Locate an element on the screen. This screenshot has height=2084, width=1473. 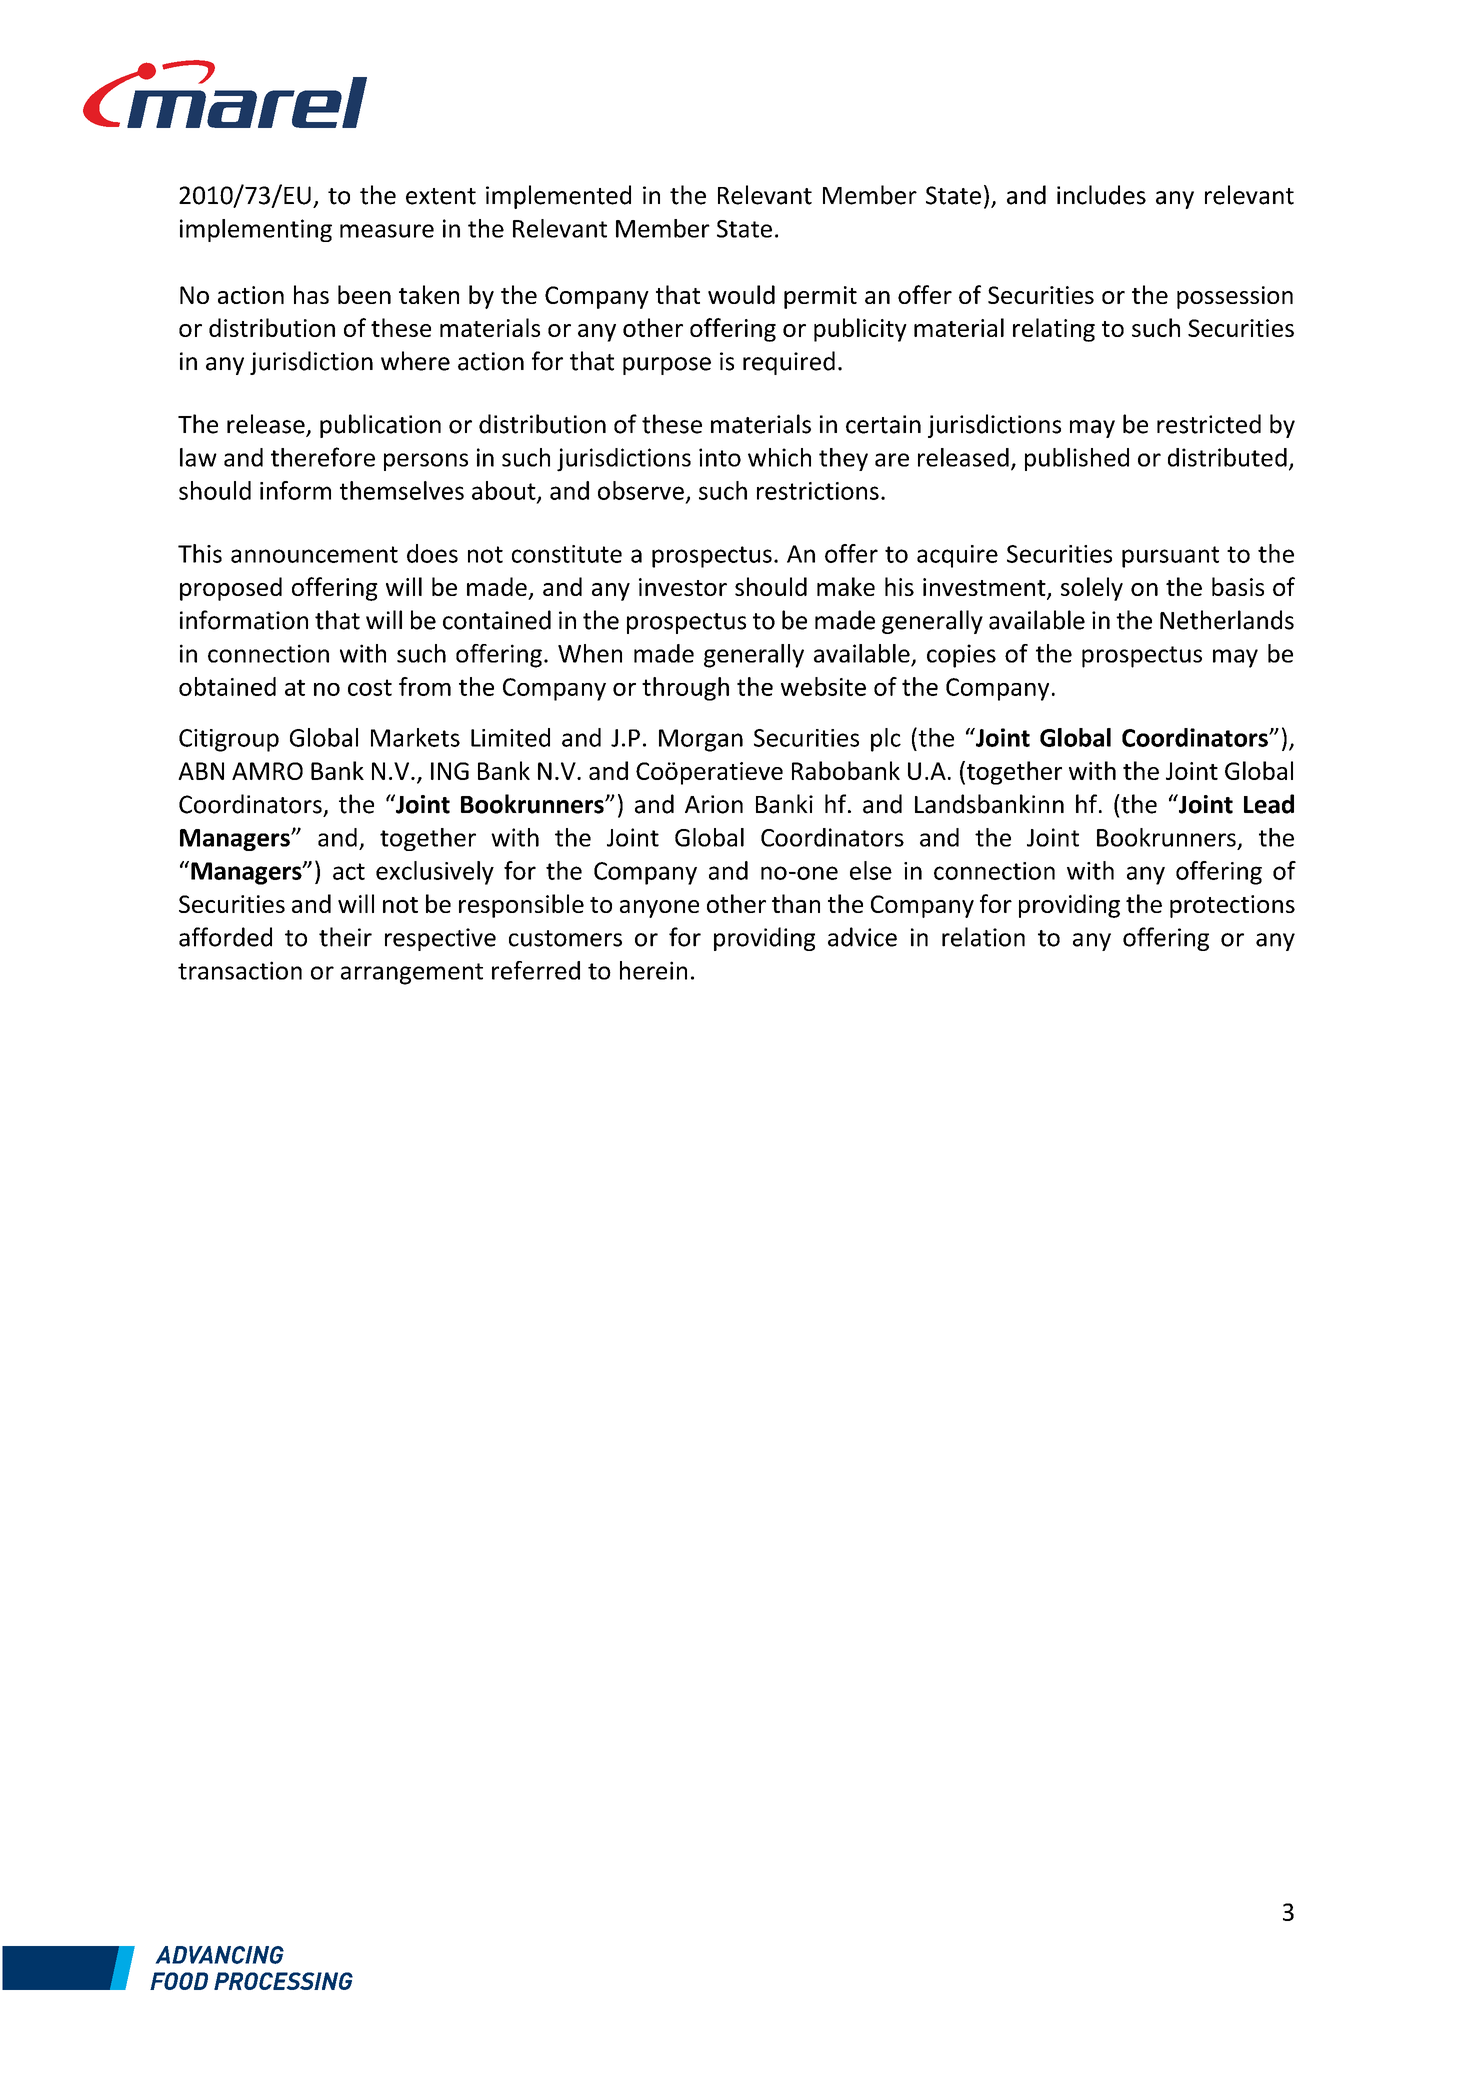
copies is located at coordinates (961, 656).
